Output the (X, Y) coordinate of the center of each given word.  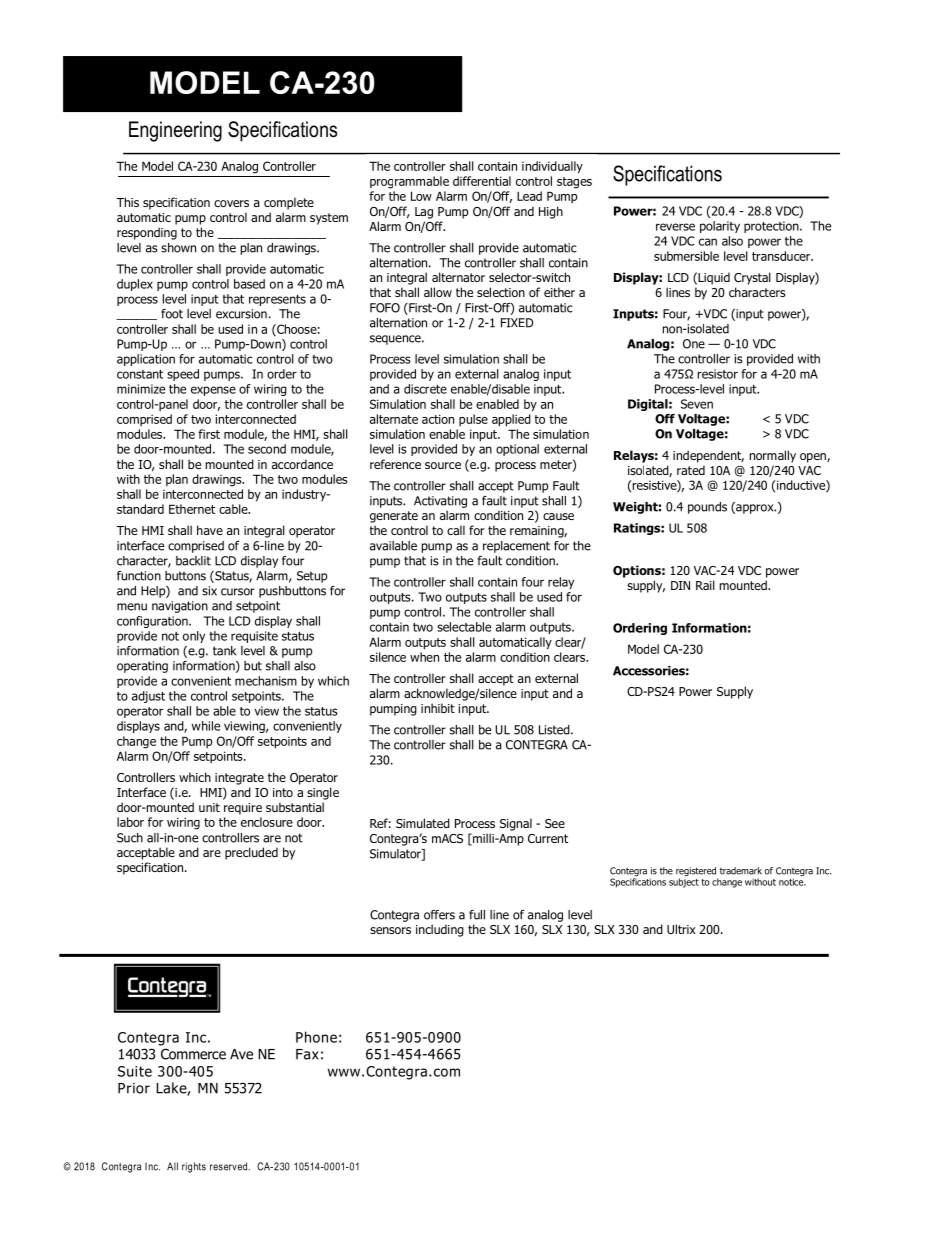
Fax (307, 1054)
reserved (228, 1166)
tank (224, 651)
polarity (720, 227)
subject (684, 883)
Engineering (175, 131)
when (424, 657)
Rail (705, 585)
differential (482, 181)
